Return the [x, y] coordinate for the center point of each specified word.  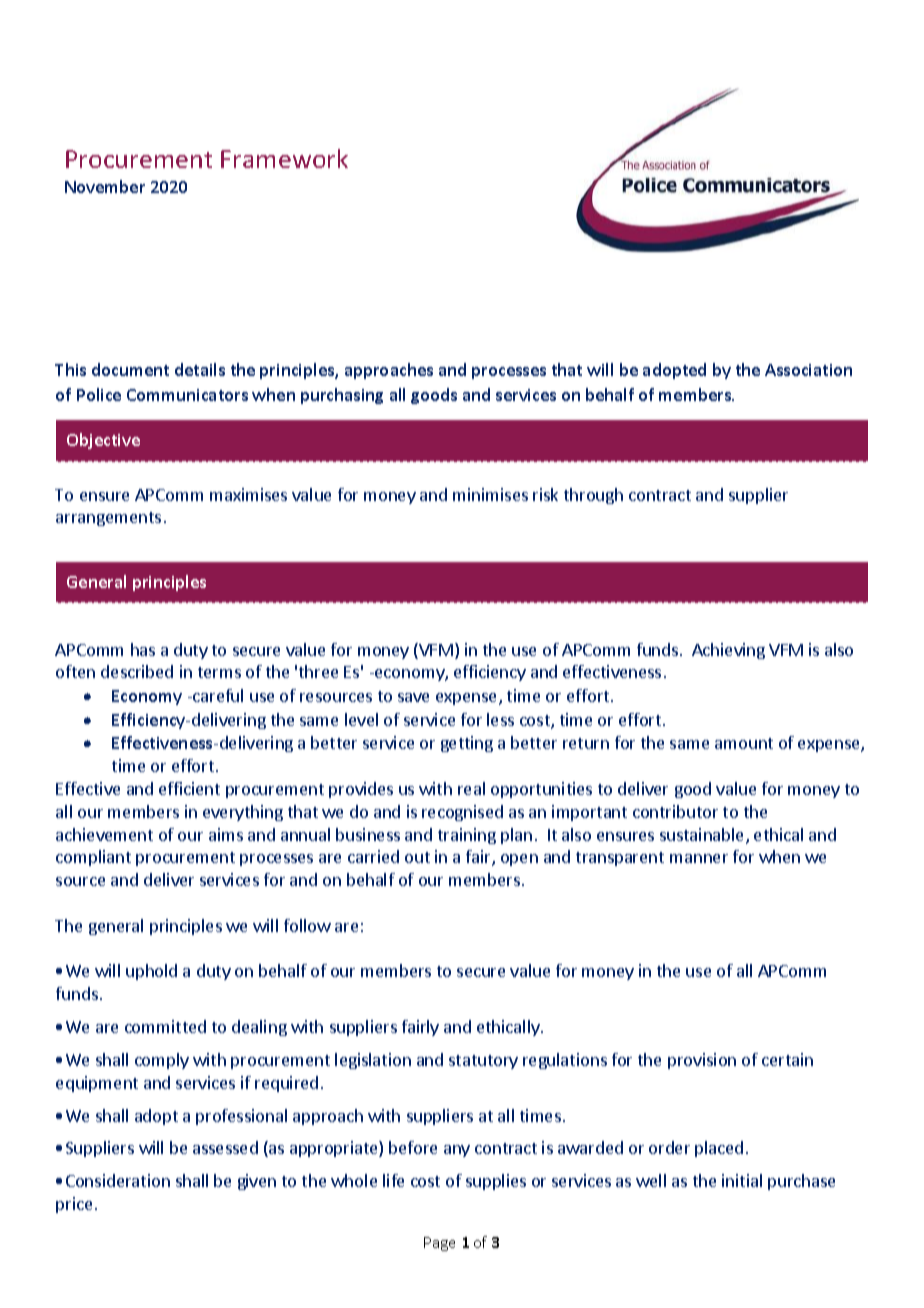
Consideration [118, 1180]
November [105, 186]
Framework [284, 158]
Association [808, 370]
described [137, 671]
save [413, 697]
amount [744, 743]
